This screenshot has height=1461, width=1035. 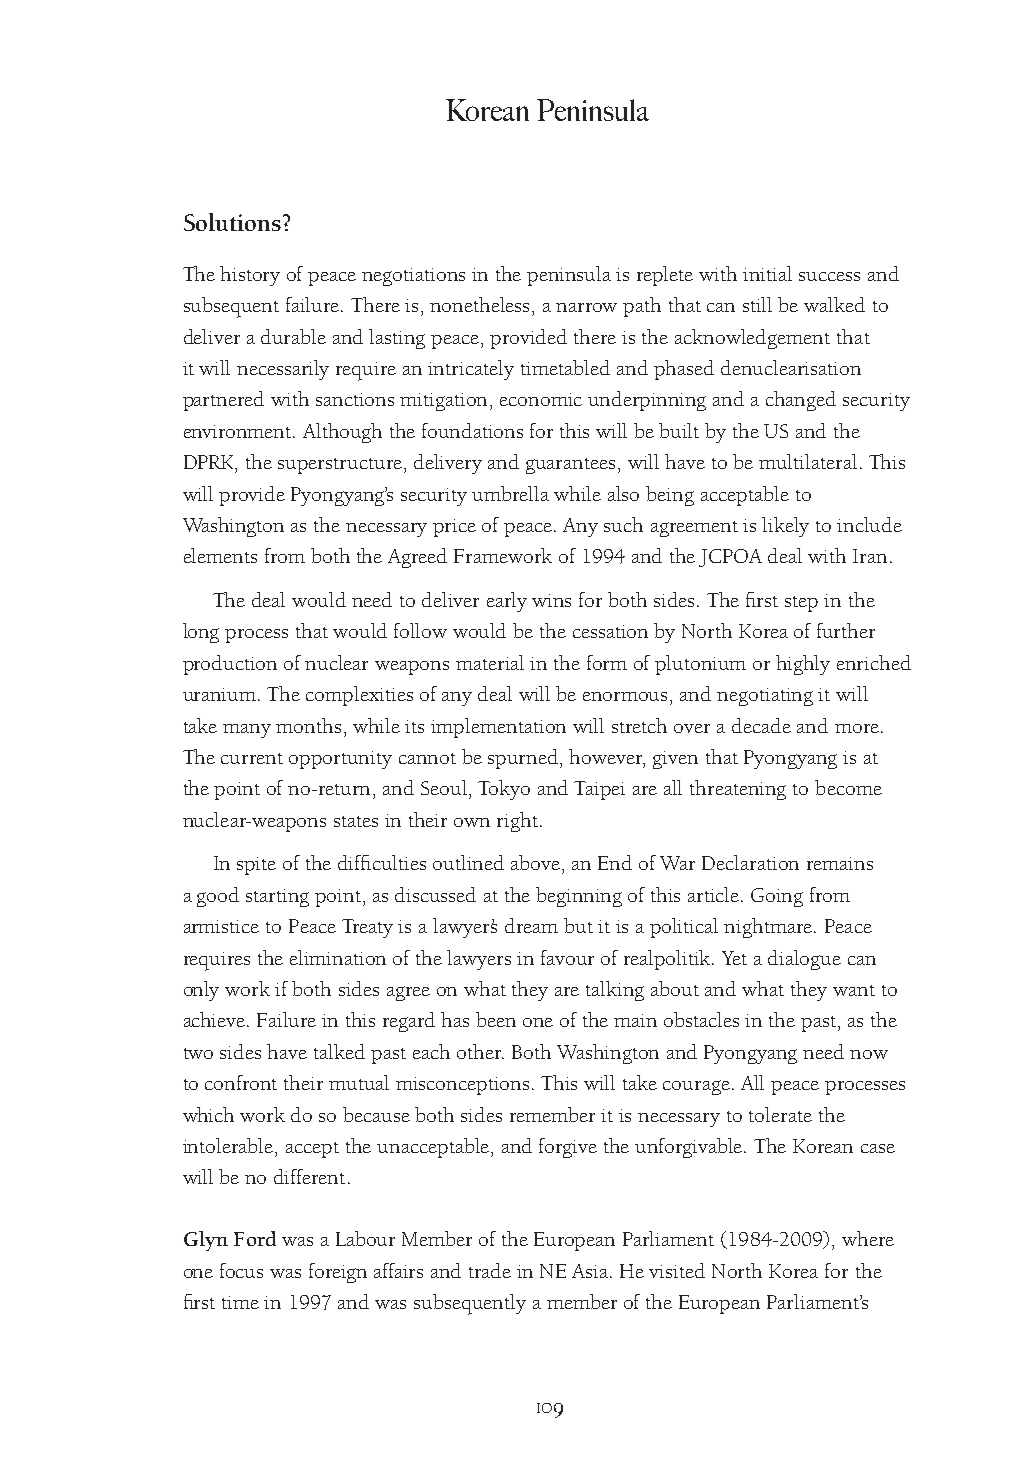 I want to click on starting, so click(x=277, y=898).
